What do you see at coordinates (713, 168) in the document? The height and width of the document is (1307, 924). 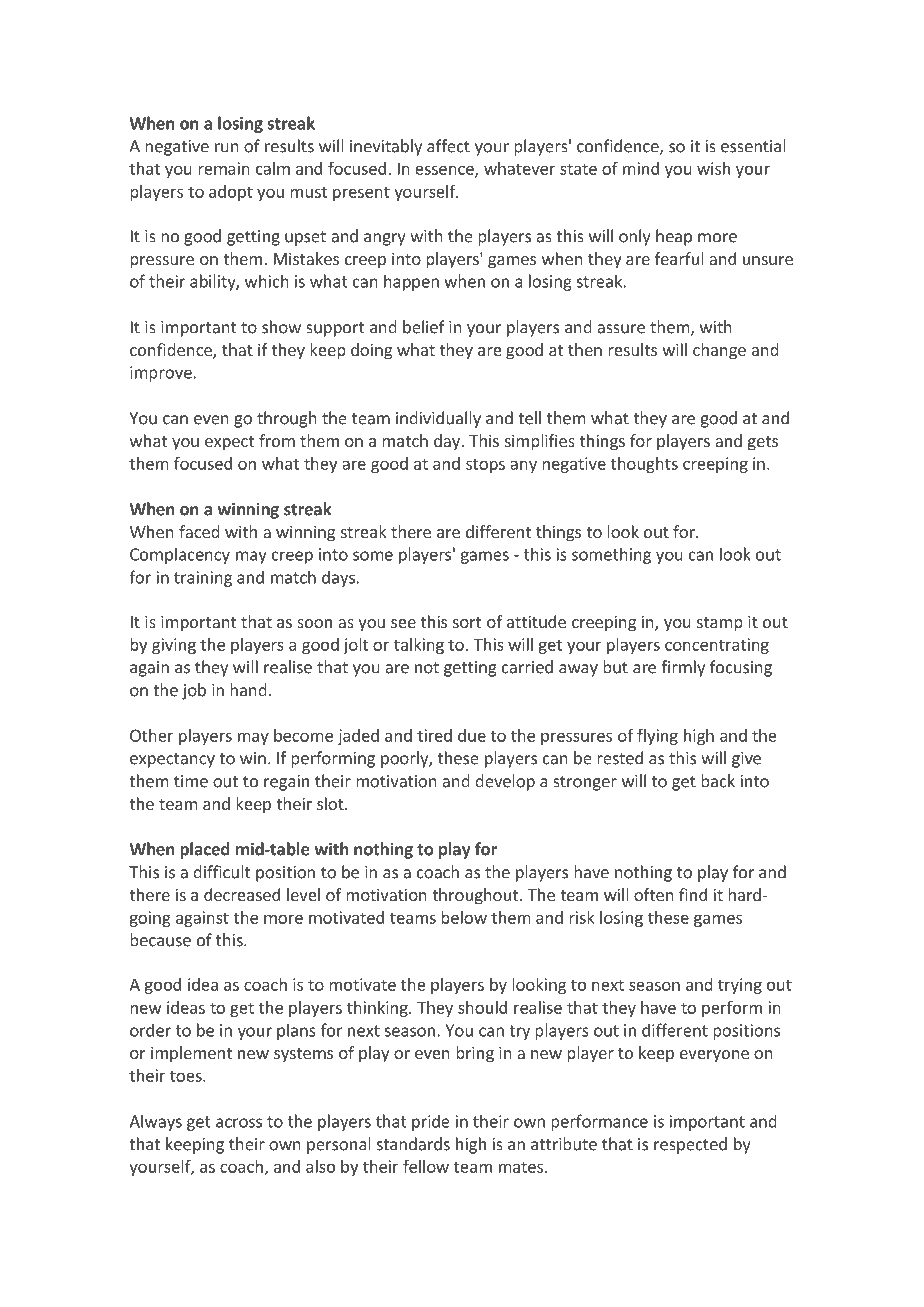 I see `wish` at bounding box center [713, 168].
